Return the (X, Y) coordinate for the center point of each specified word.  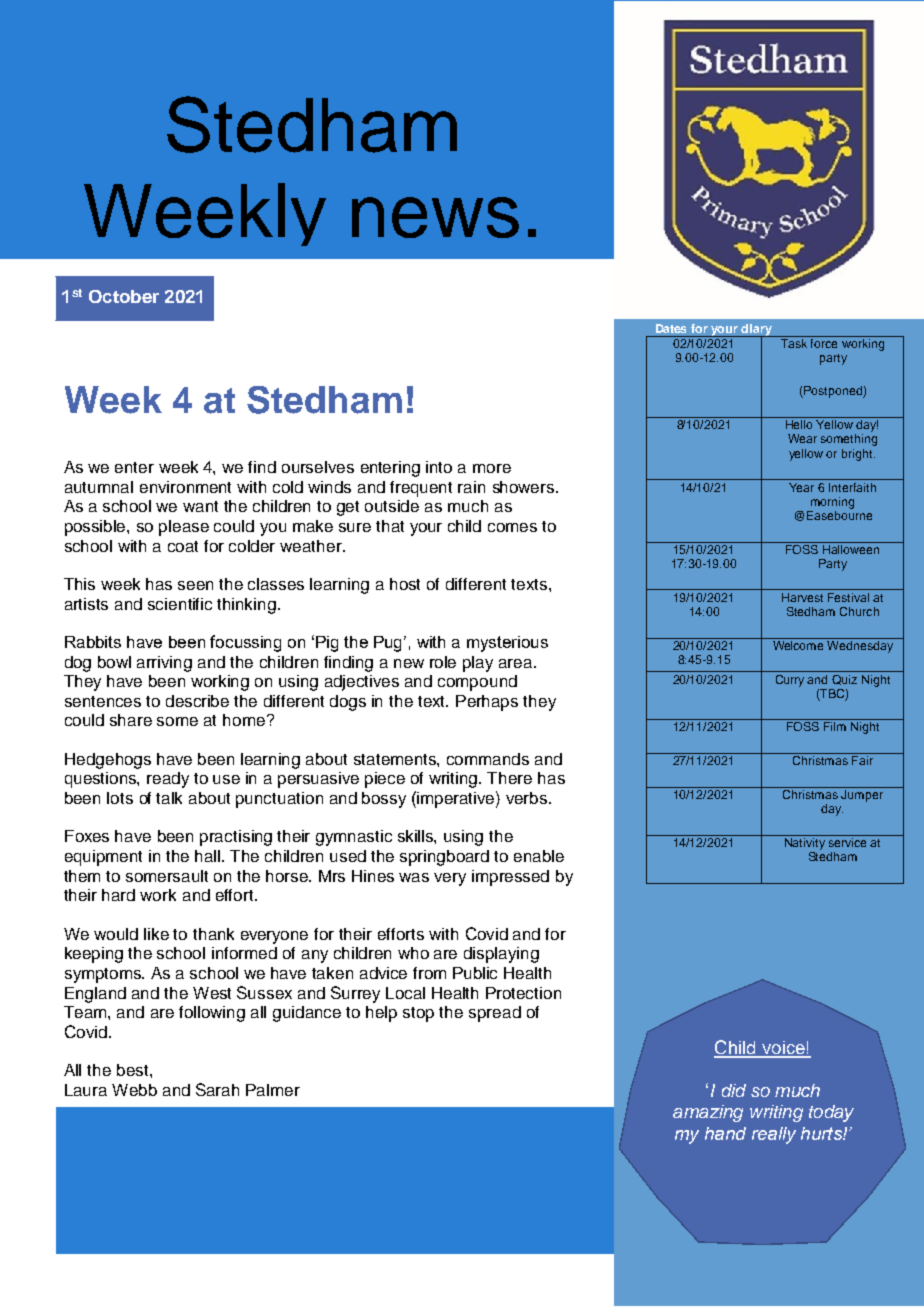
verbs (528, 798)
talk (169, 798)
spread (495, 1014)
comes (512, 527)
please (184, 528)
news (435, 217)
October (124, 296)
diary (757, 331)
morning (832, 503)
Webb (134, 1090)
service (847, 842)
